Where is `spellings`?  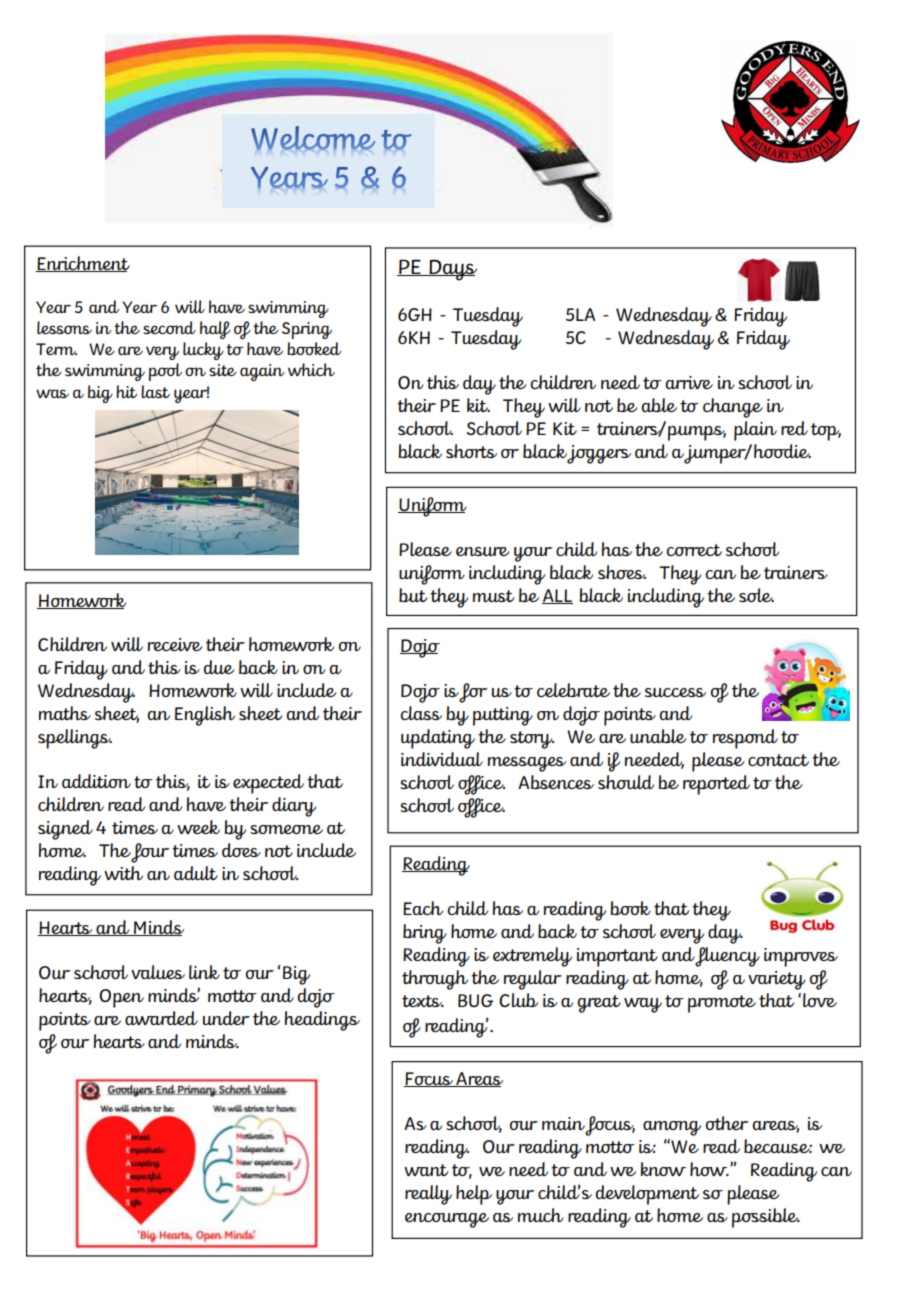 spellings is located at coordinates (75, 739).
